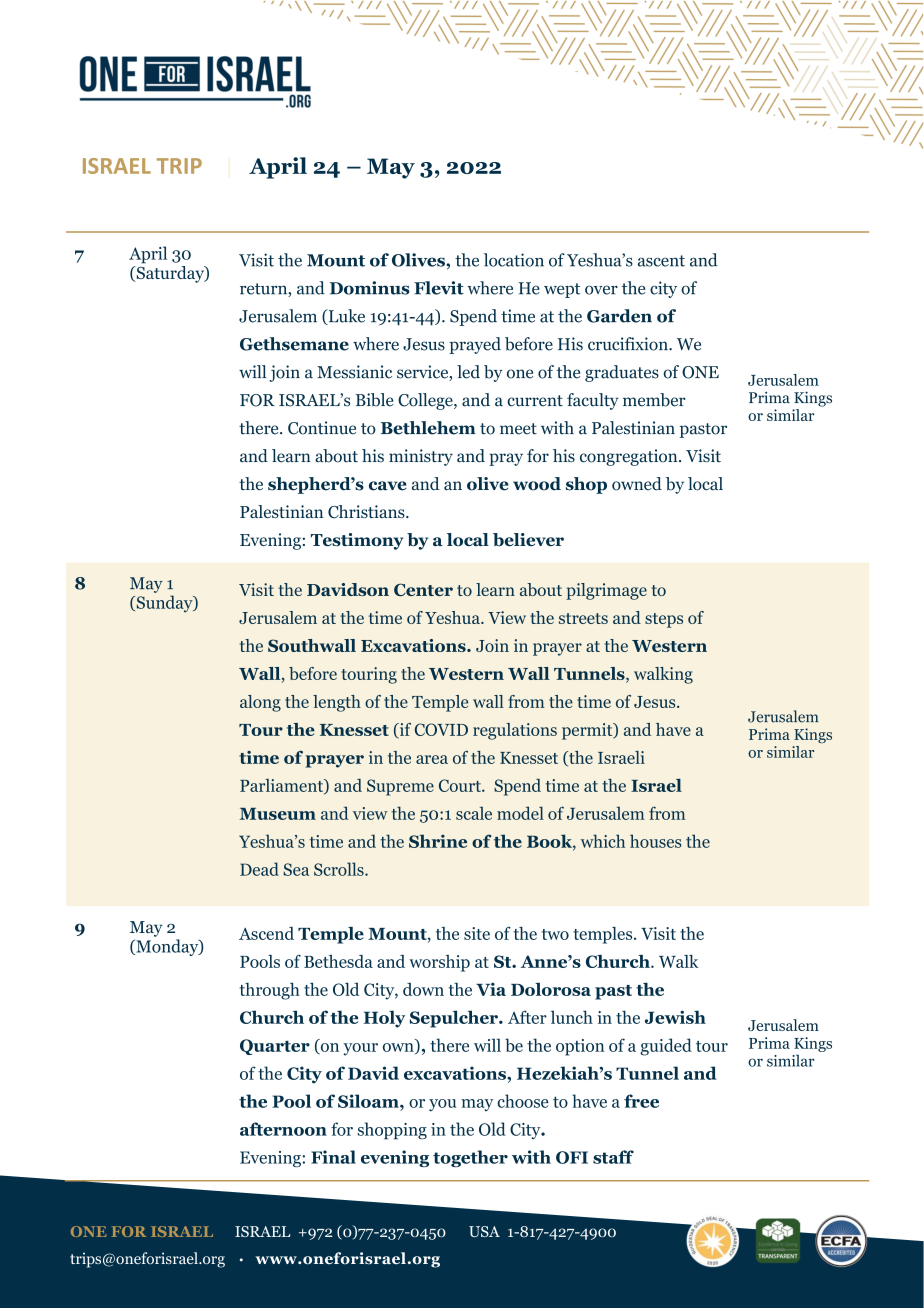  Describe the element at coordinates (337, 703) in the image. I see `length` at that location.
